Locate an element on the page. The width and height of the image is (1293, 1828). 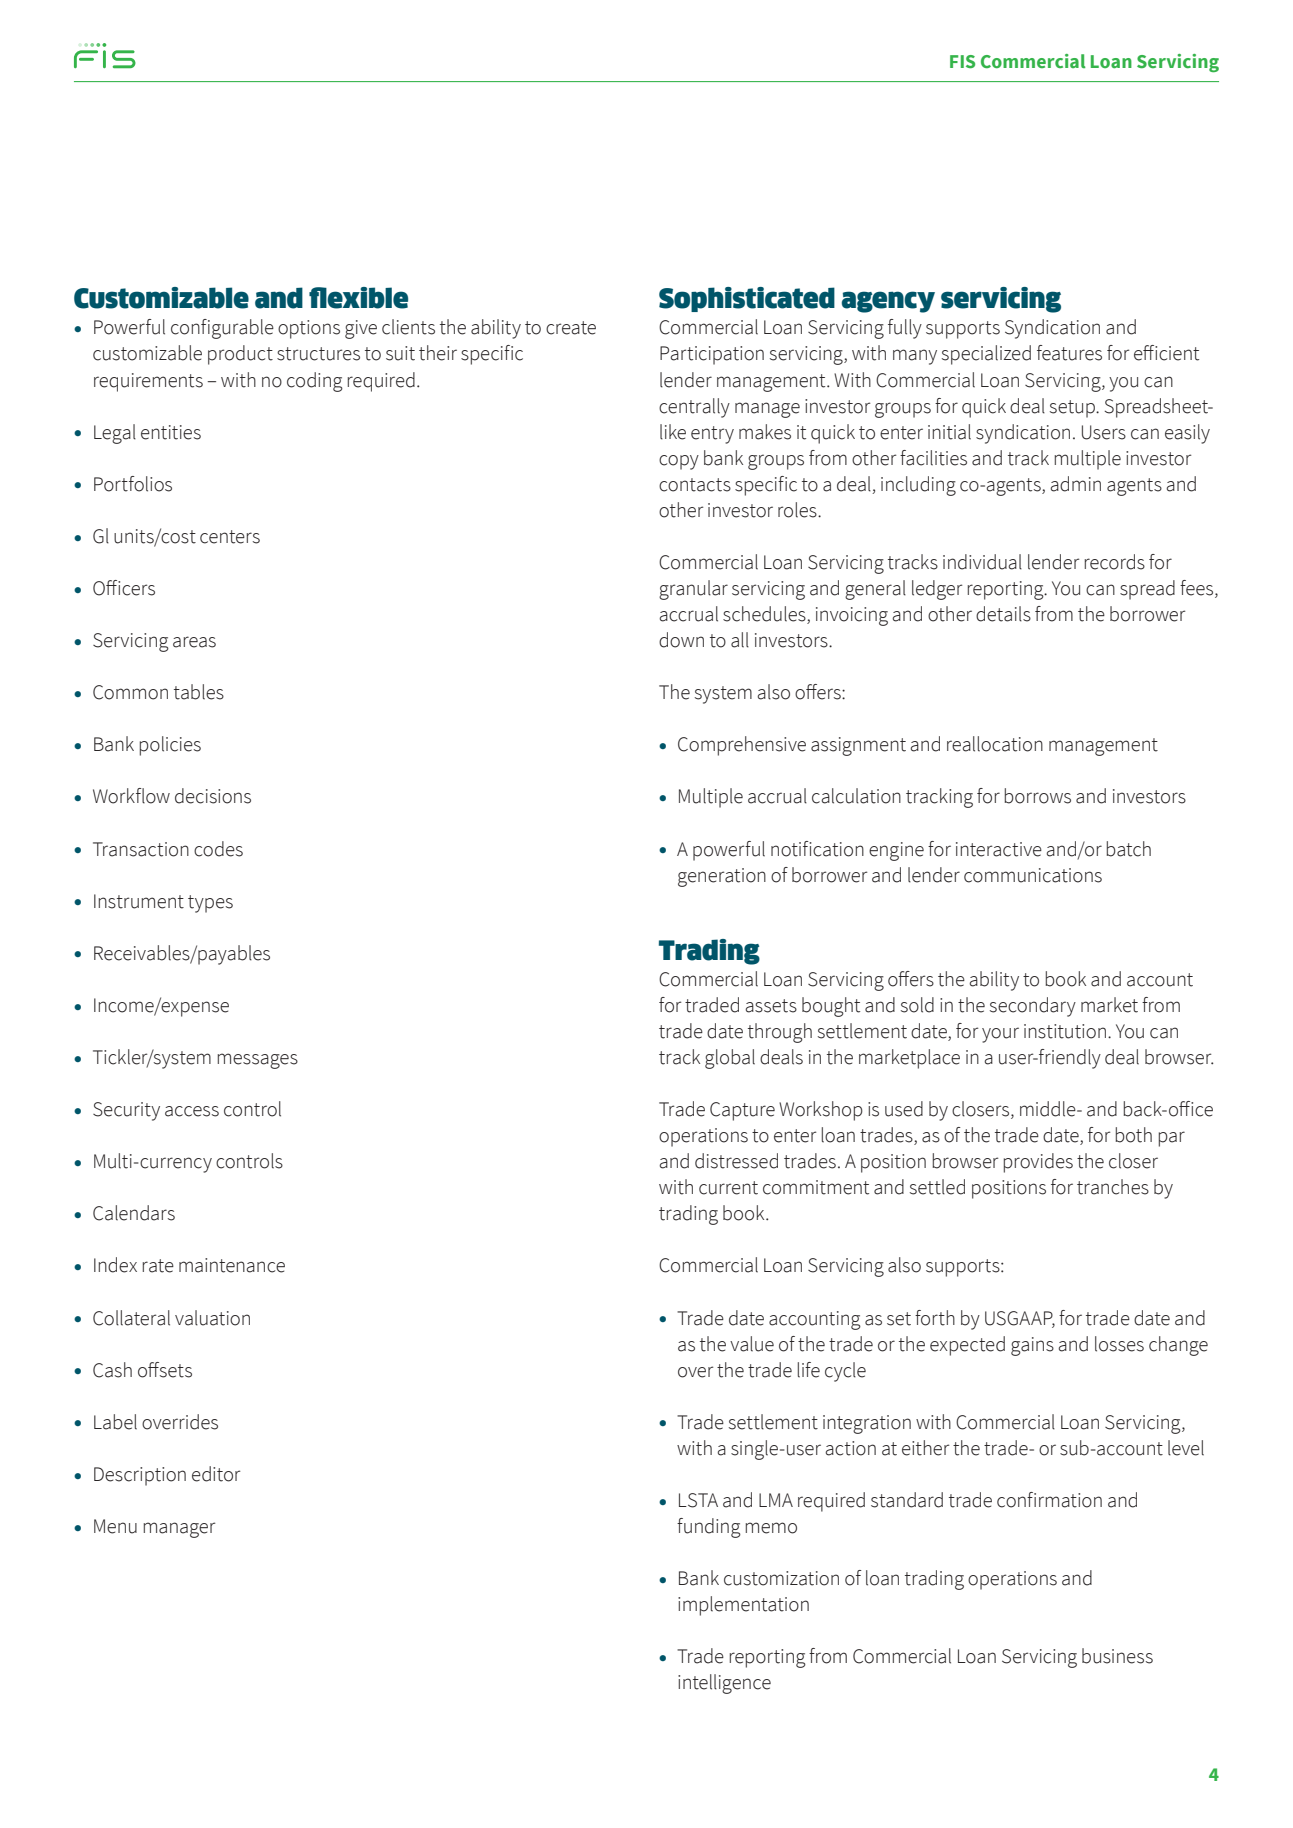
FIS is located at coordinates (962, 62).
